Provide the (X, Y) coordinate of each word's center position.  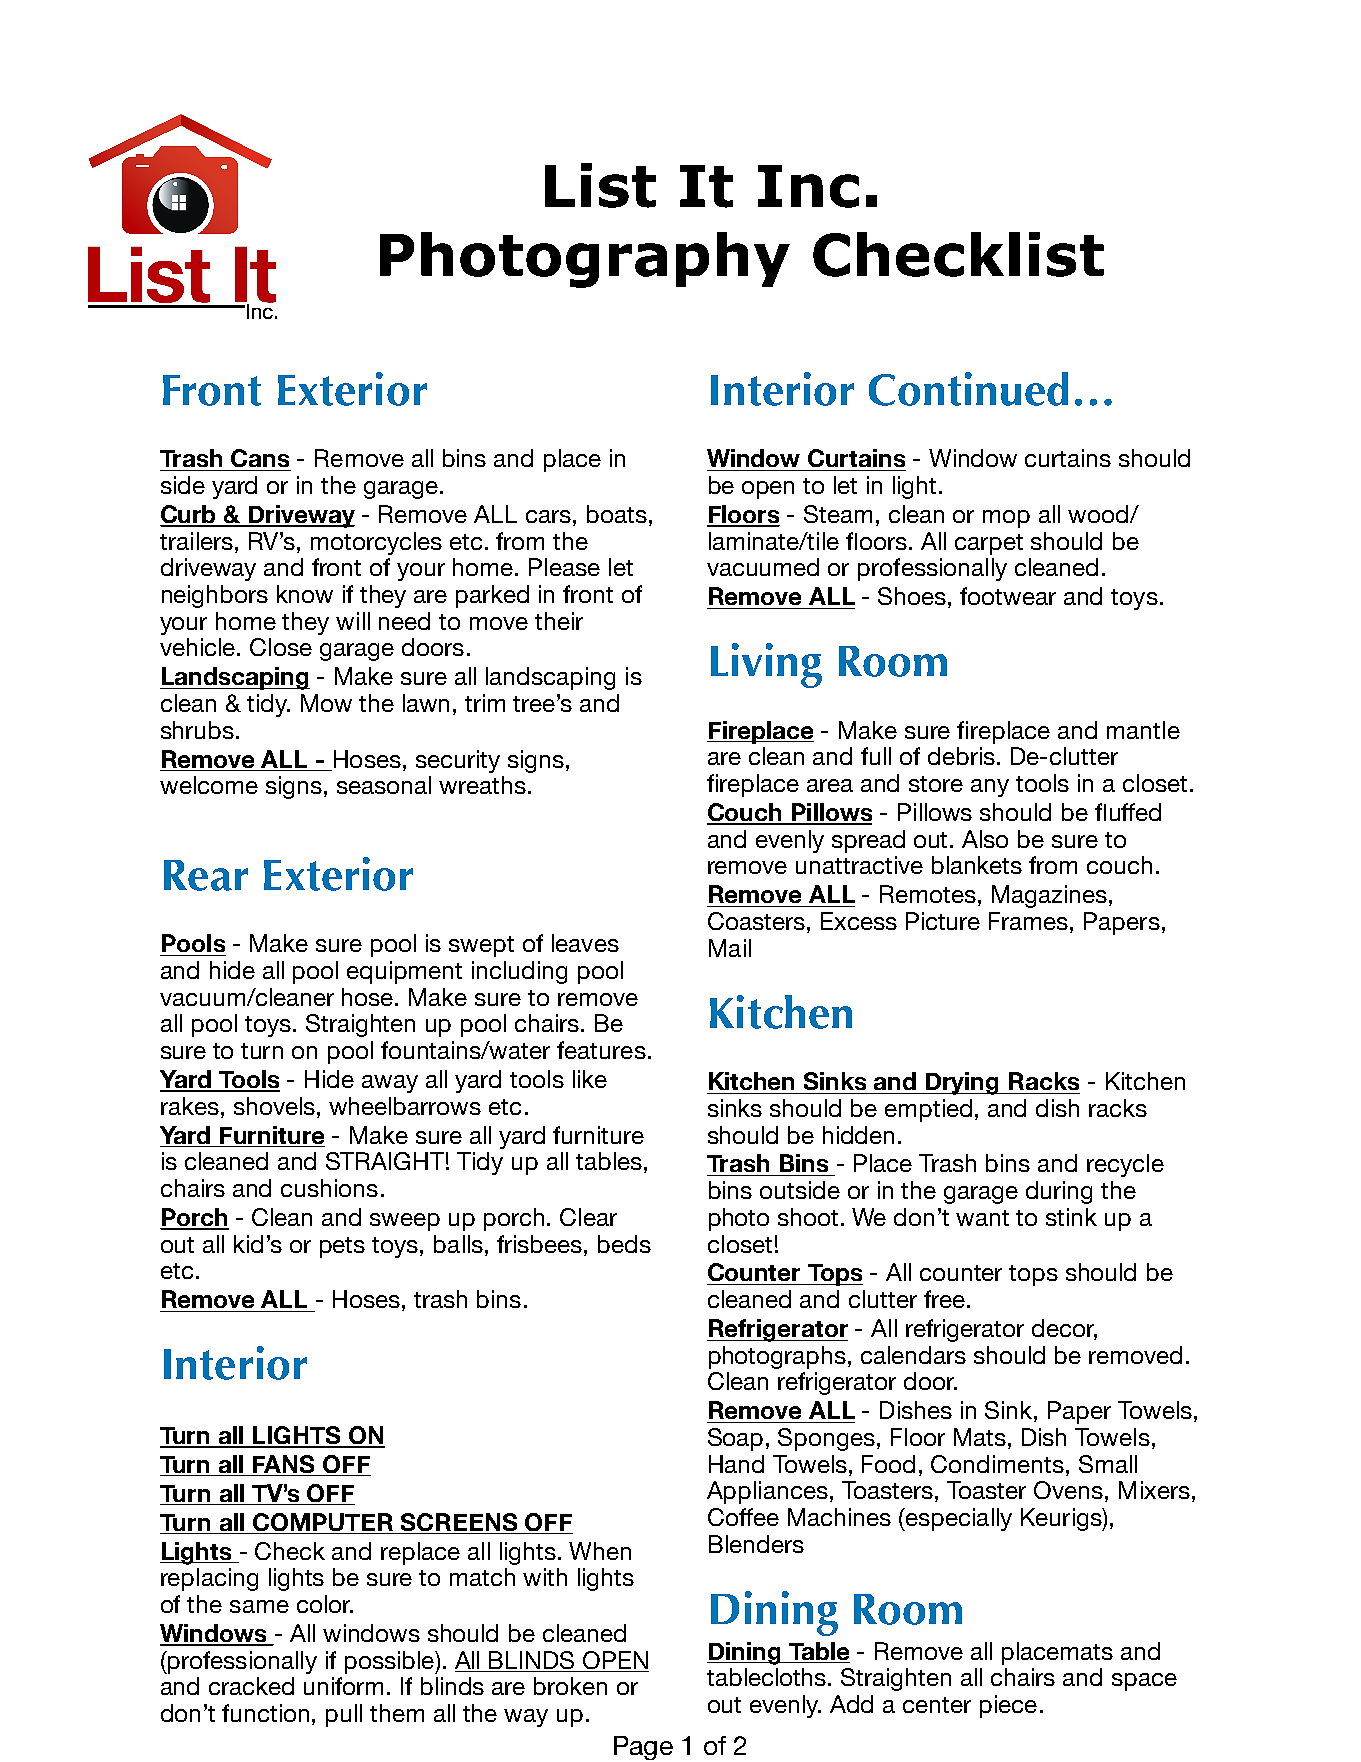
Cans (260, 458)
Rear (206, 875)
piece (1008, 1706)
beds (624, 1244)
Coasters (756, 921)
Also (985, 839)
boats (617, 514)
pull (344, 1715)
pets (342, 1247)
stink (1071, 1217)
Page (643, 1748)
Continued (968, 389)
